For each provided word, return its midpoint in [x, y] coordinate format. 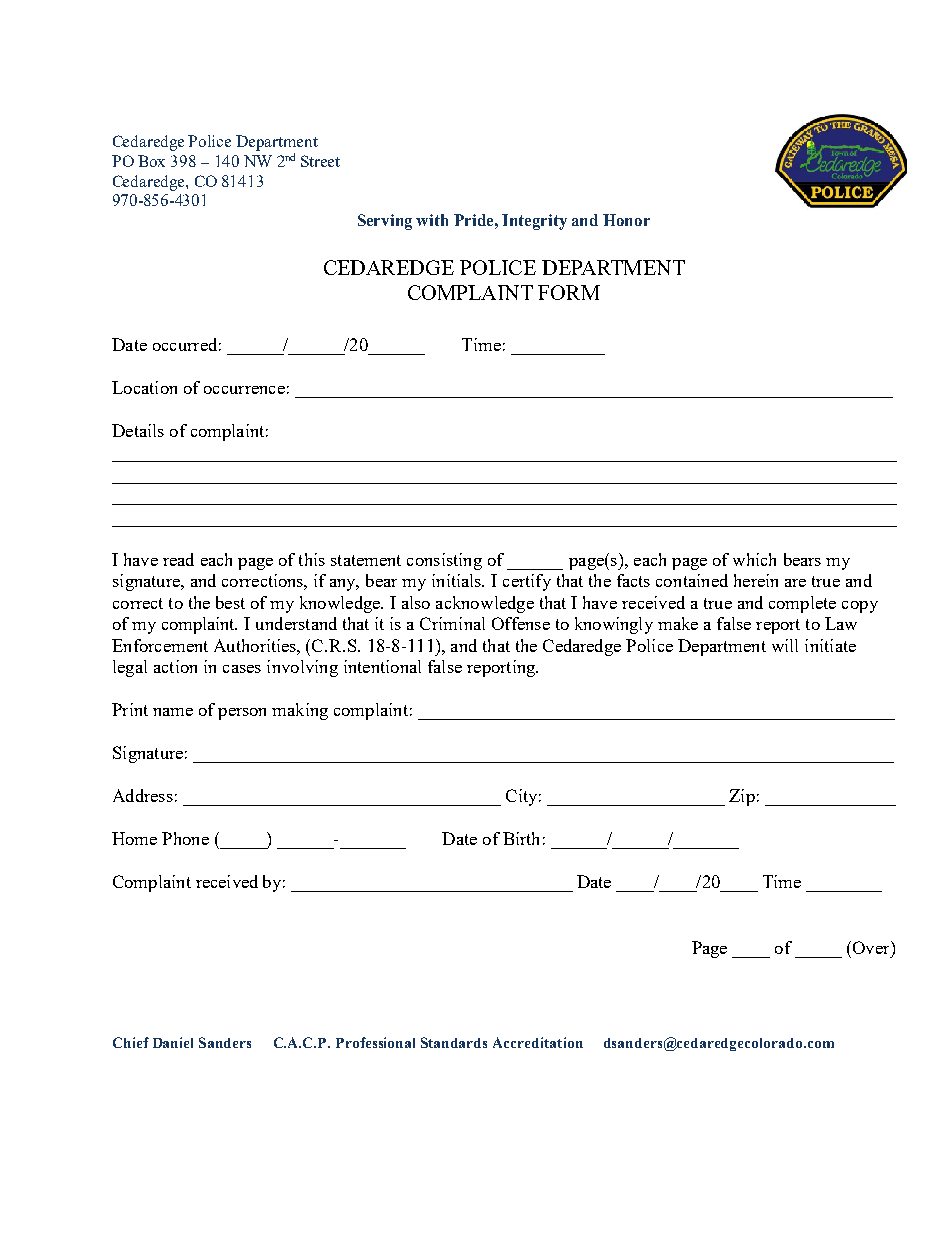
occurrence [244, 390]
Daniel [173, 1042]
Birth [521, 838]
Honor [626, 220]
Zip [742, 797]
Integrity [534, 222]
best [230, 602]
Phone [185, 838]
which [754, 559]
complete [802, 604]
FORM [569, 292]
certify [527, 582]
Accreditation [538, 1042]
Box [151, 161]
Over [872, 947]
